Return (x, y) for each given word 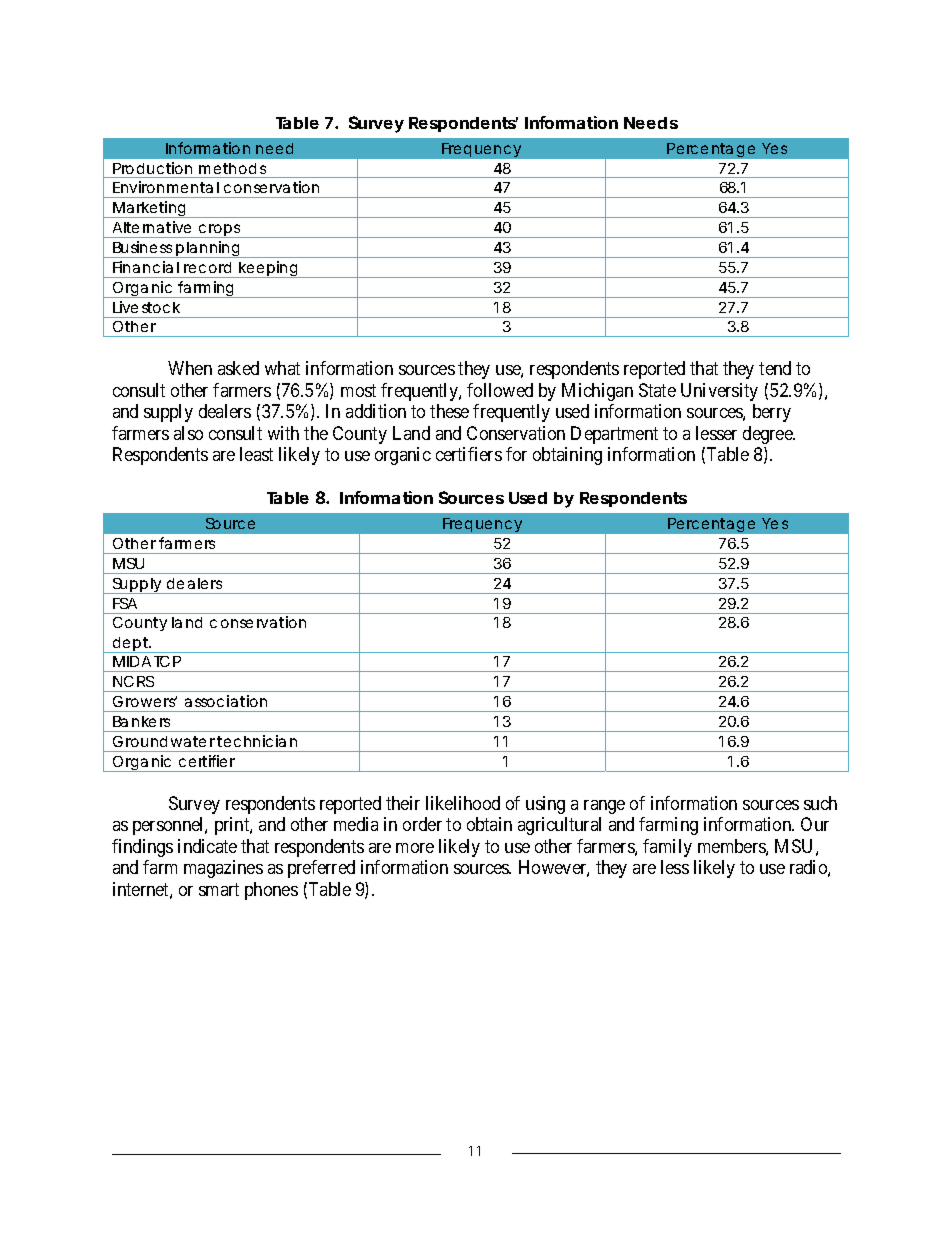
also (188, 433)
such (820, 803)
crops (220, 231)
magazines (223, 869)
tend (775, 368)
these (449, 411)
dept (130, 645)
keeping (268, 269)
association (226, 701)
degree (769, 435)
